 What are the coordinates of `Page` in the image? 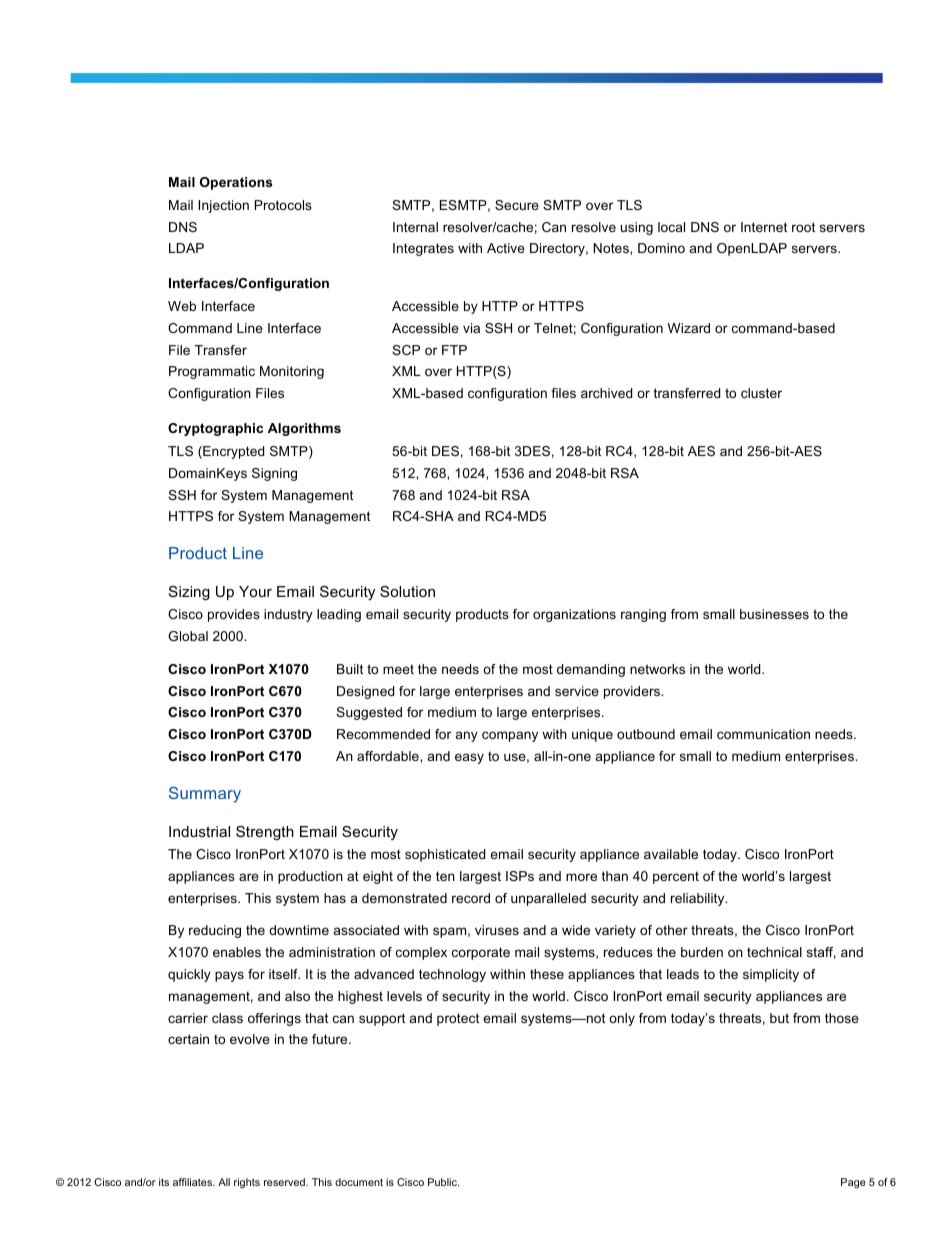 It's located at (853, 1183).
